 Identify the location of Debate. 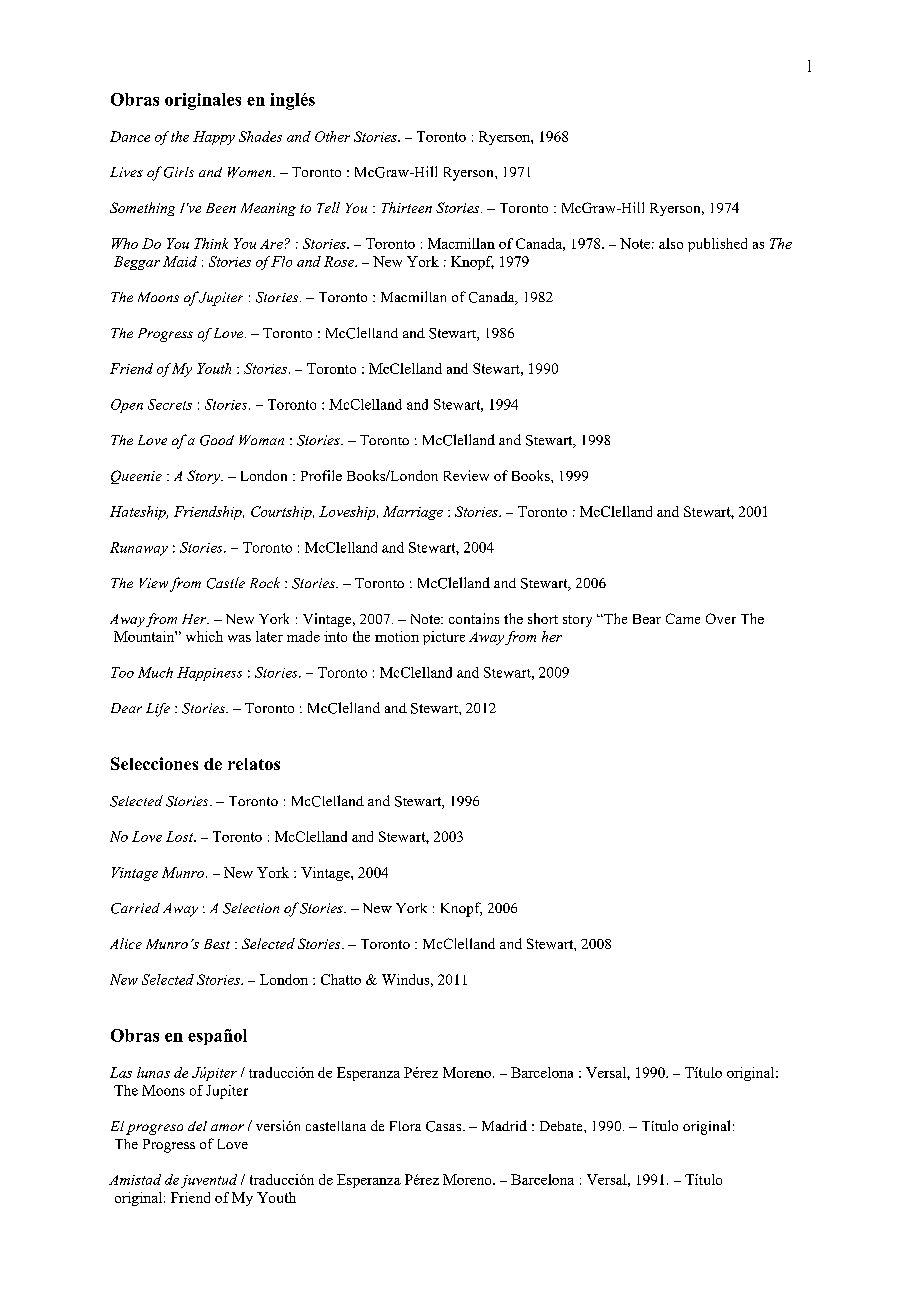
(562, 1126).
